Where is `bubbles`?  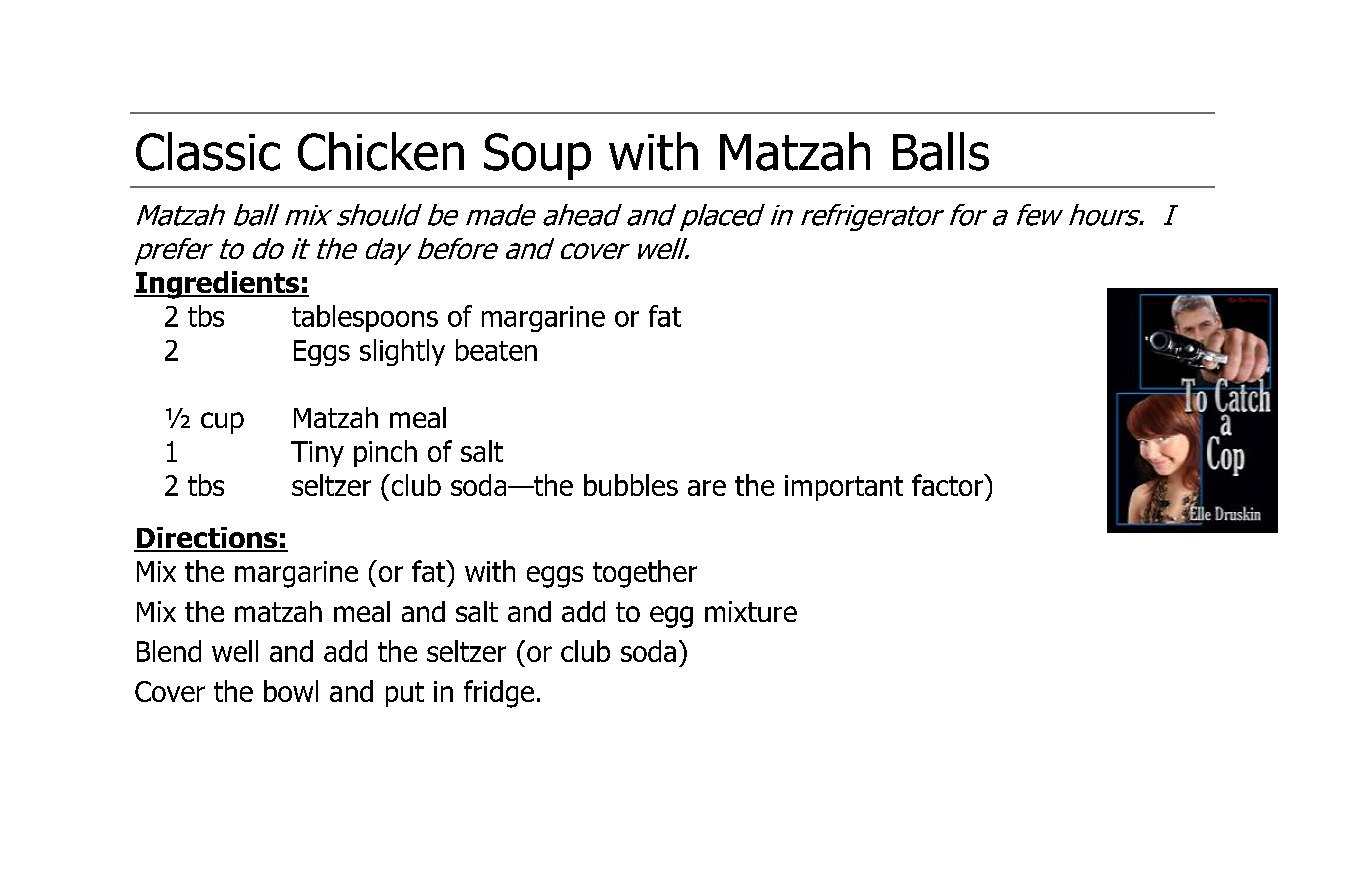
bubbles is located at coordinates (631, 485).
